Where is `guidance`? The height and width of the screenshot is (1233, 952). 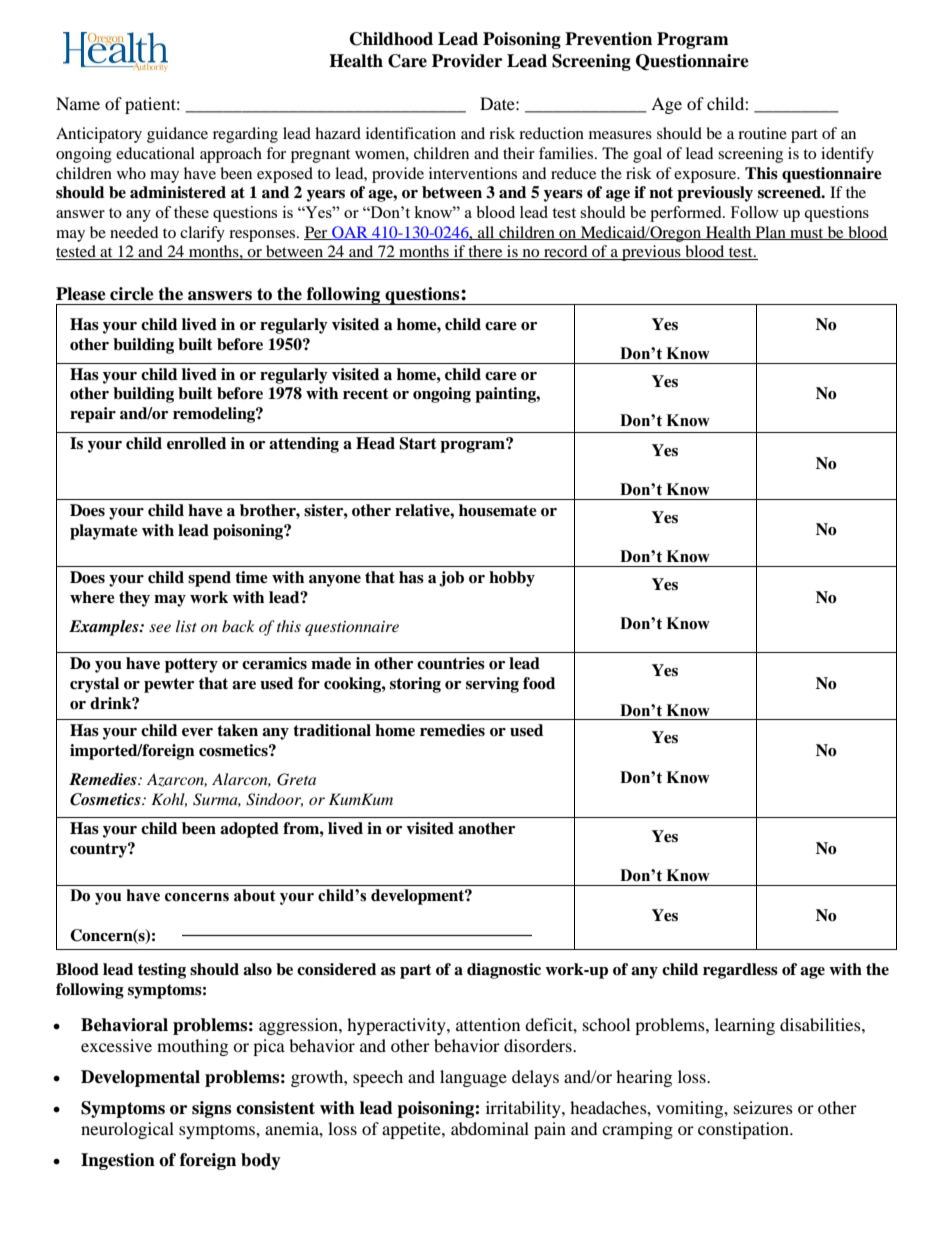 guidance is located at coordinates (177, 135).
